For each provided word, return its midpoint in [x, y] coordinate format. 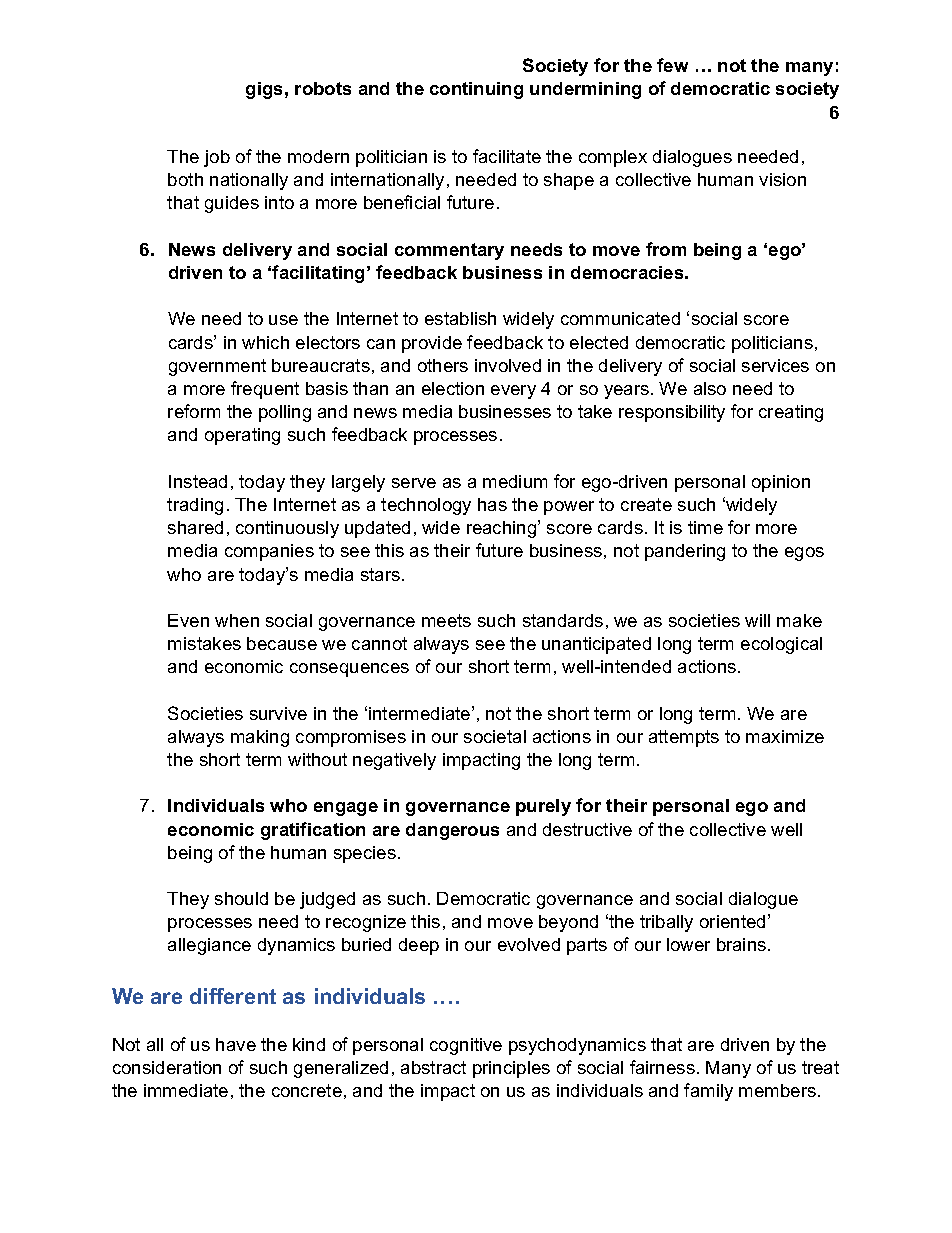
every [513, 392]
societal [495, 736]
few [672, 65]
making [260, 738]
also [710, 388]
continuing [476, 90]
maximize [785, 736]
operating [242, 436]
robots [323, 88]
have [236, 1044]
